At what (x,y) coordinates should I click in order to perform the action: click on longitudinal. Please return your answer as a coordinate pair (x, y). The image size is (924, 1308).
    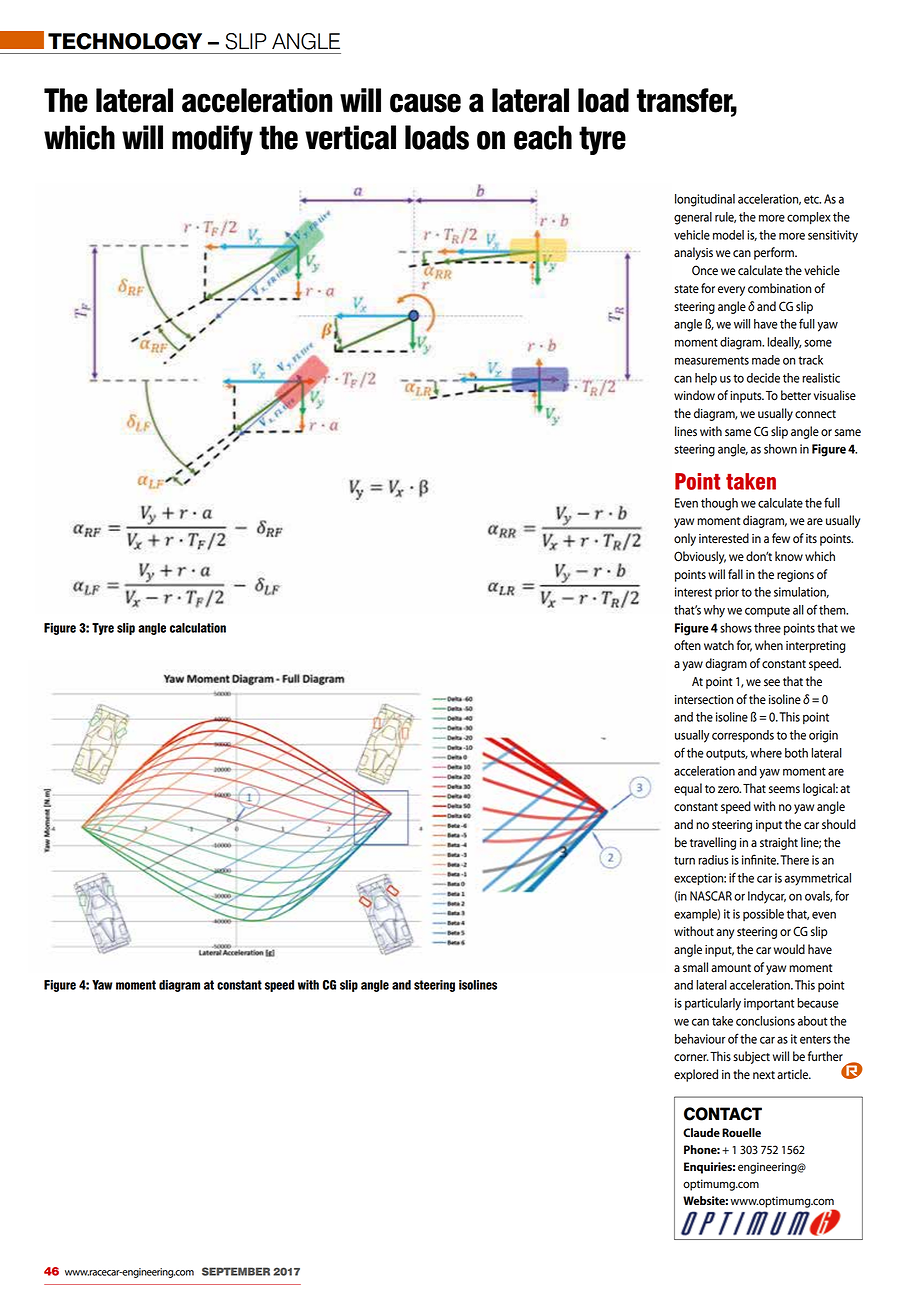
    Looking at the image, I should click on (705, 200).
